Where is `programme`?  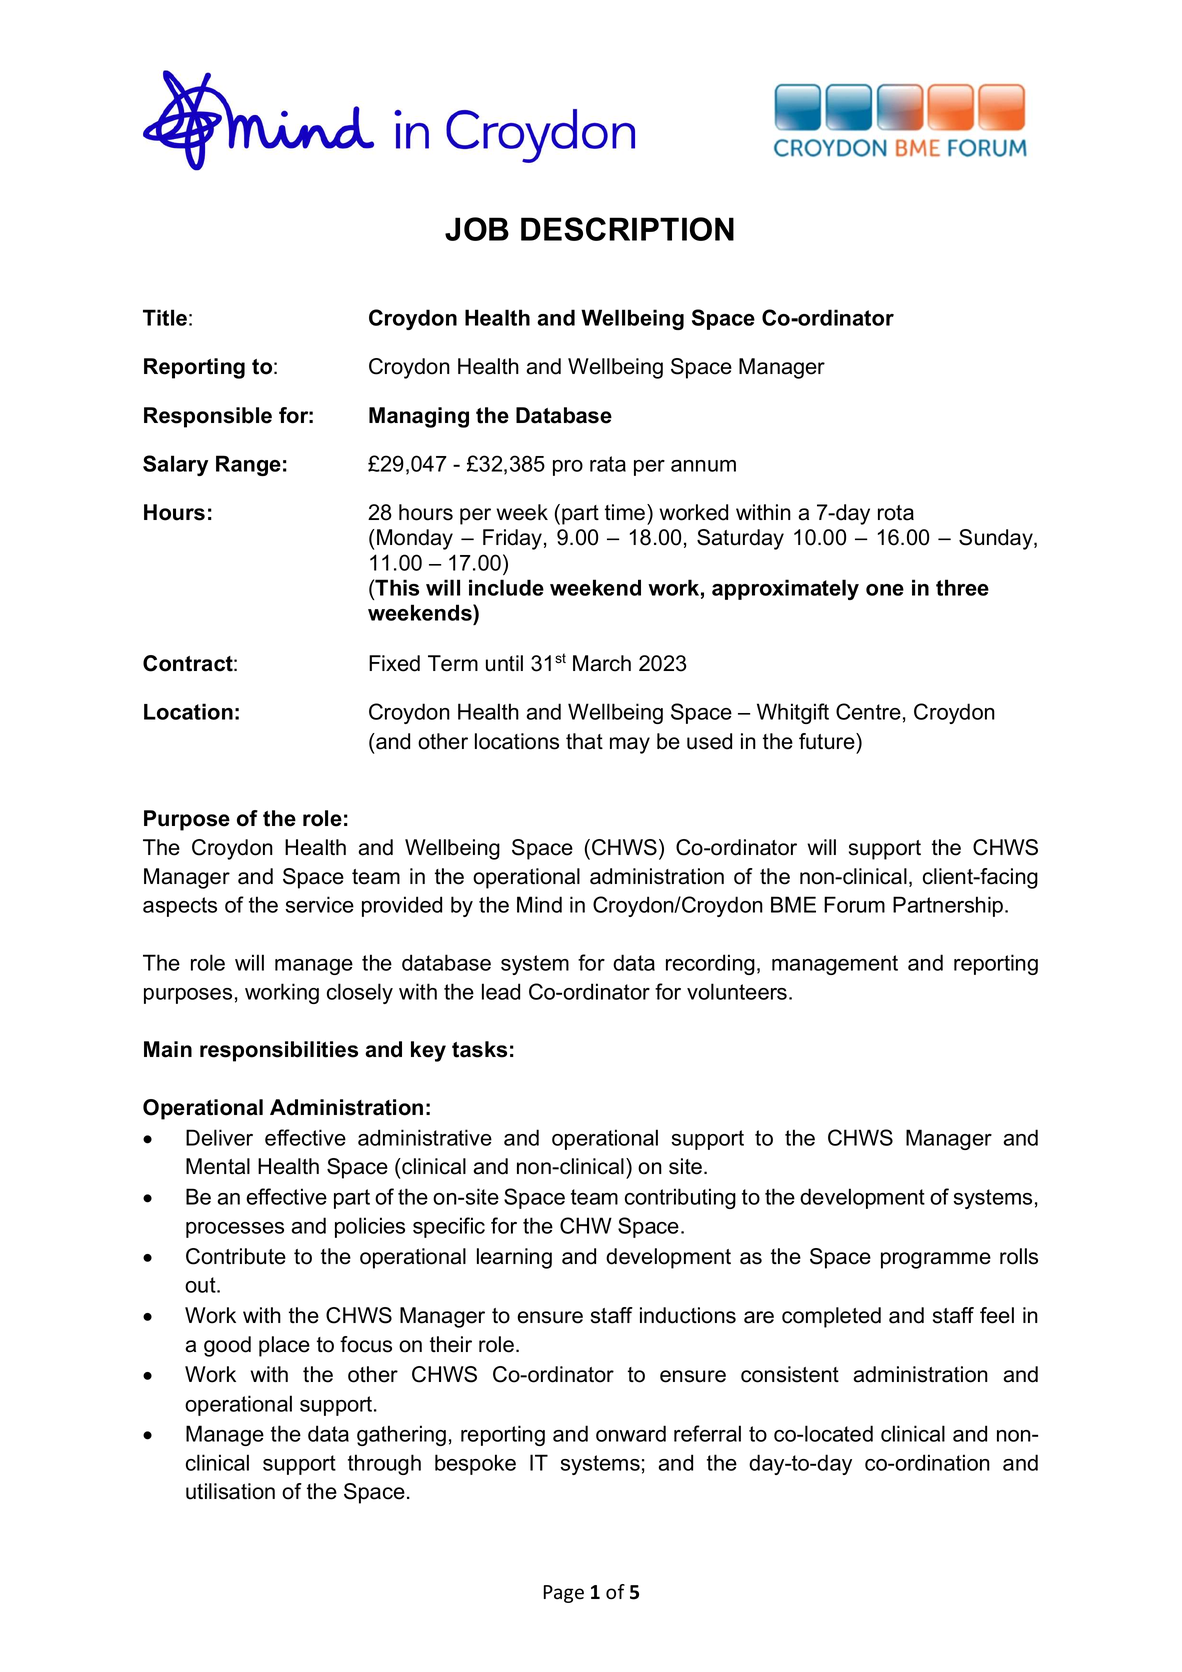
programme is located at coordinates (936, 1260).
